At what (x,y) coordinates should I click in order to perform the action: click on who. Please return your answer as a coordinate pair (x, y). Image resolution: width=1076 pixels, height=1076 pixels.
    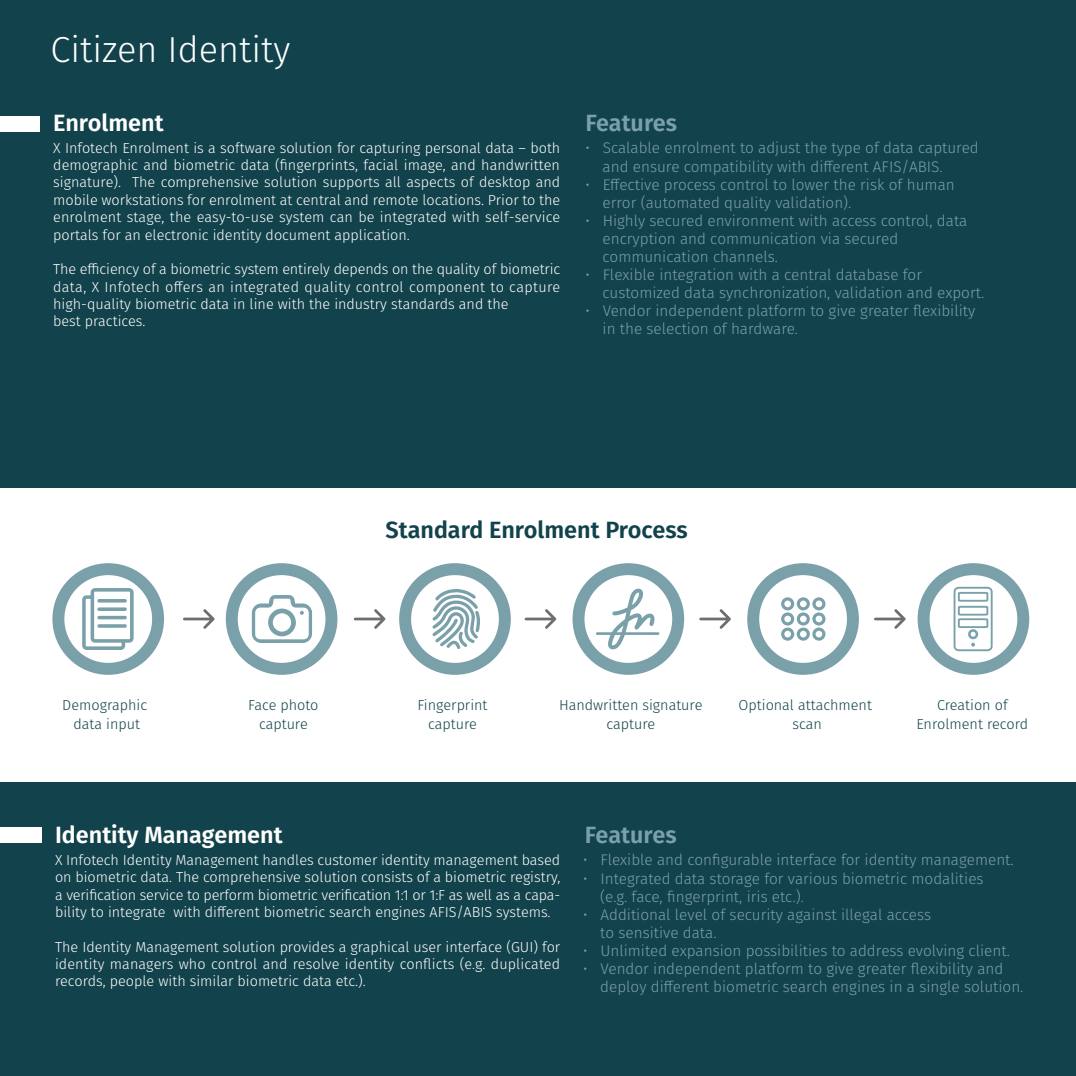
    Looking at the image, I should click on (192, 963).
